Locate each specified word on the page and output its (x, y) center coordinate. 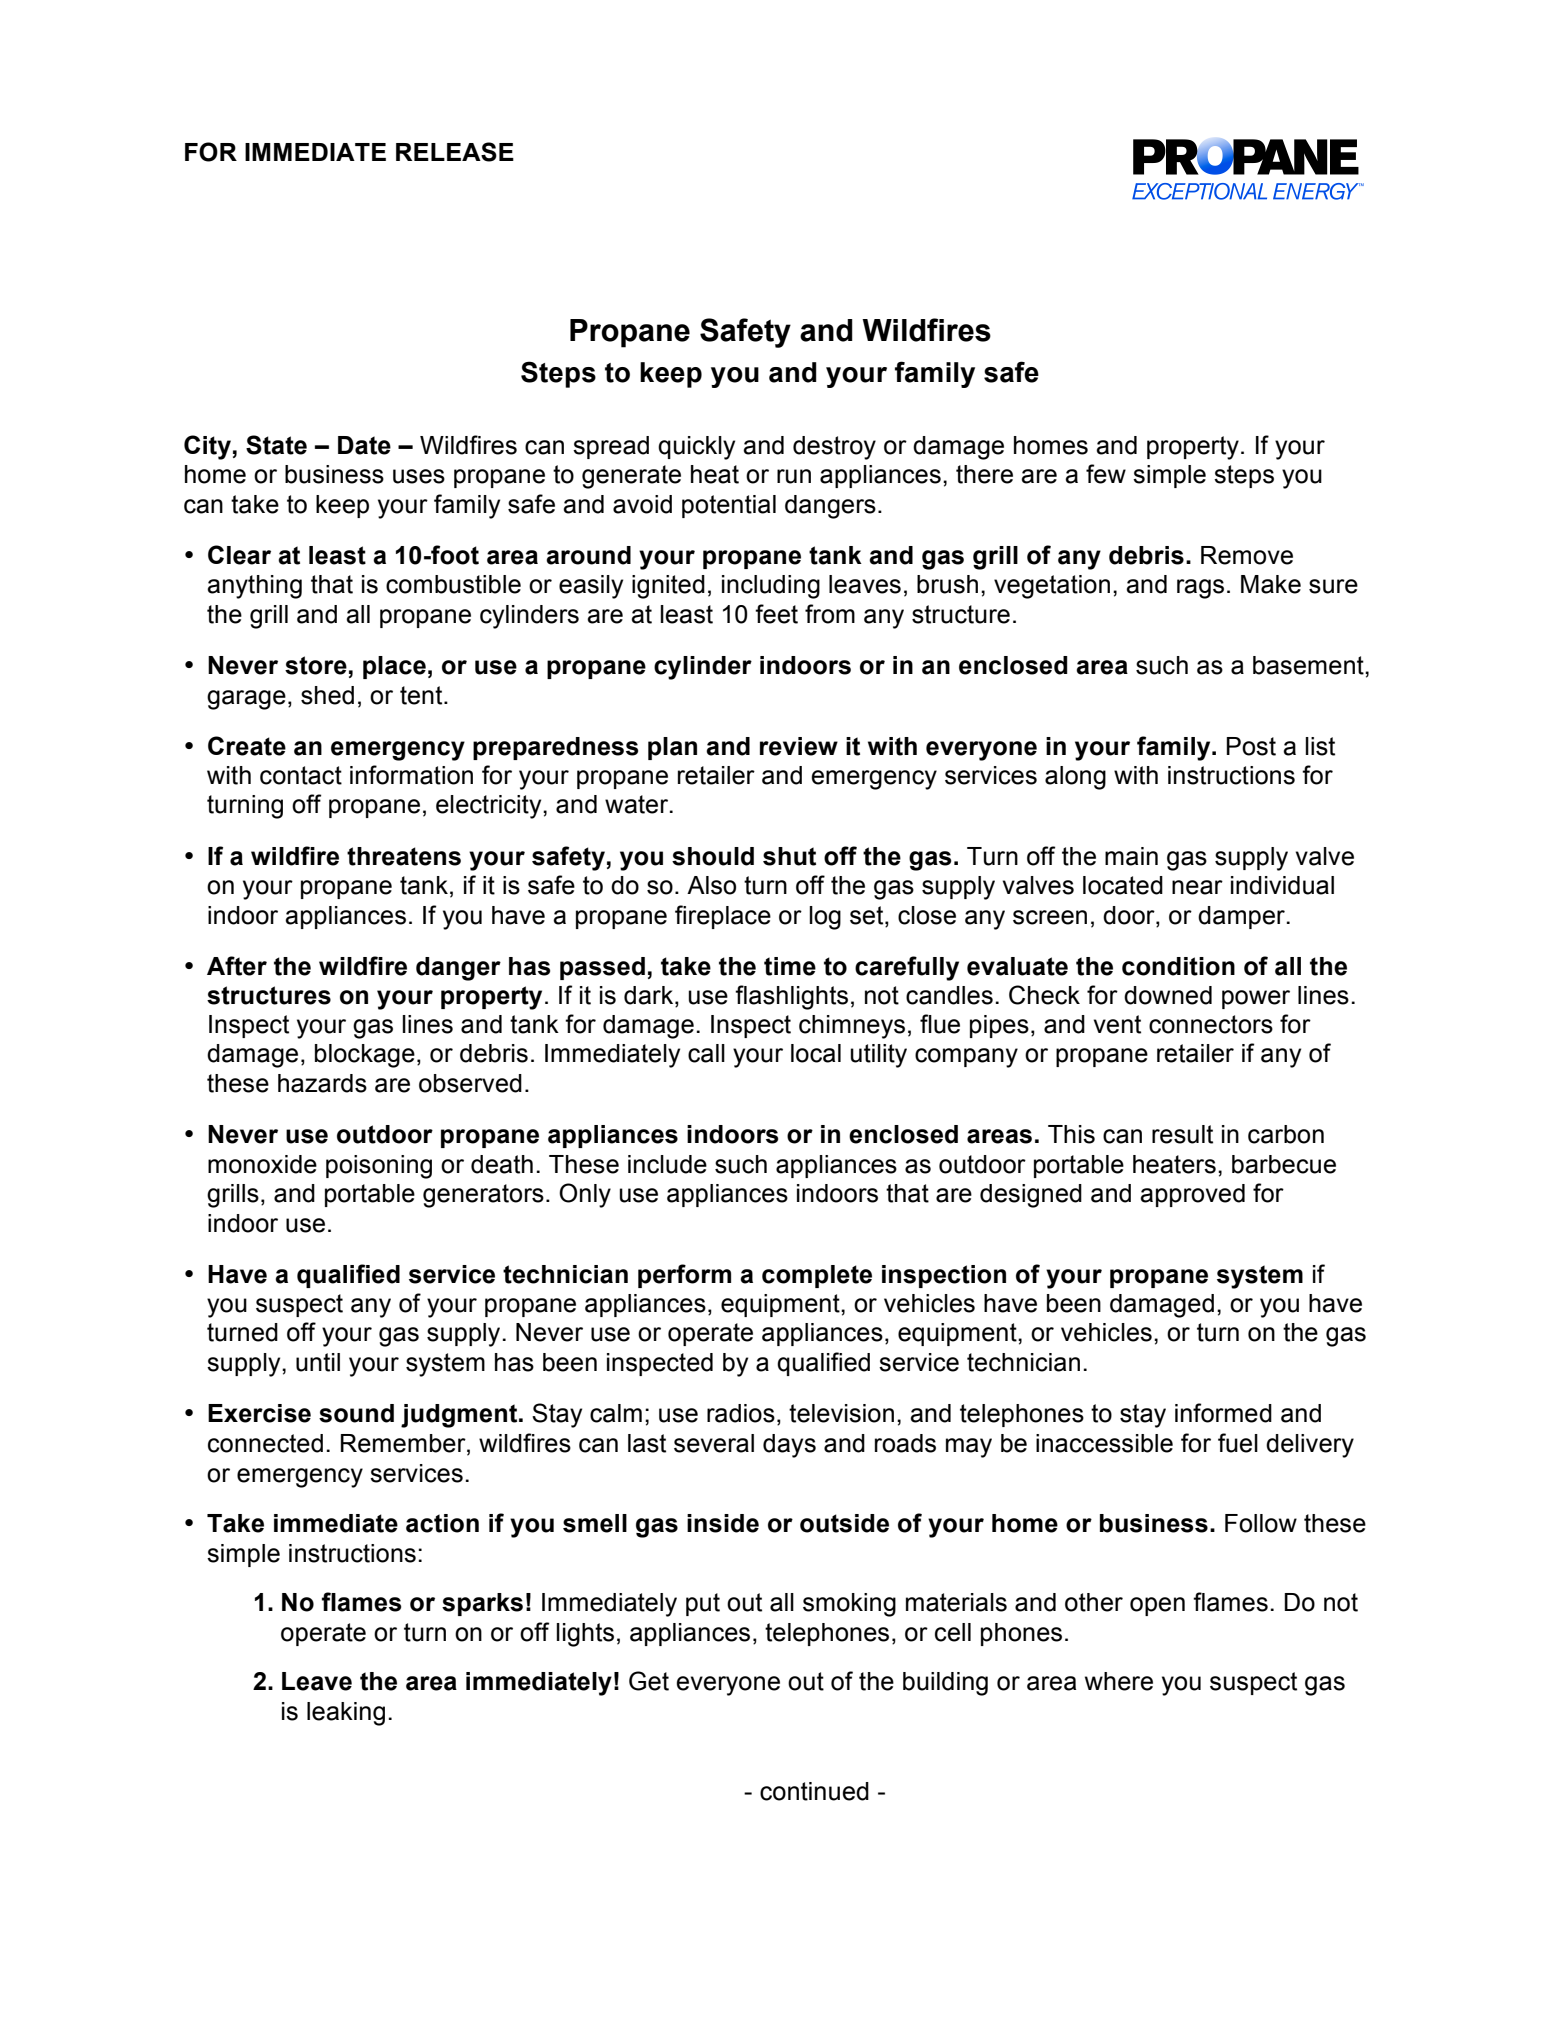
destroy (834, 448)
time (790, 966)
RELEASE (455, 152)
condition (1178, 966)
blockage (365, 1056)
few (1106, 474)
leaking (346, 1714)
